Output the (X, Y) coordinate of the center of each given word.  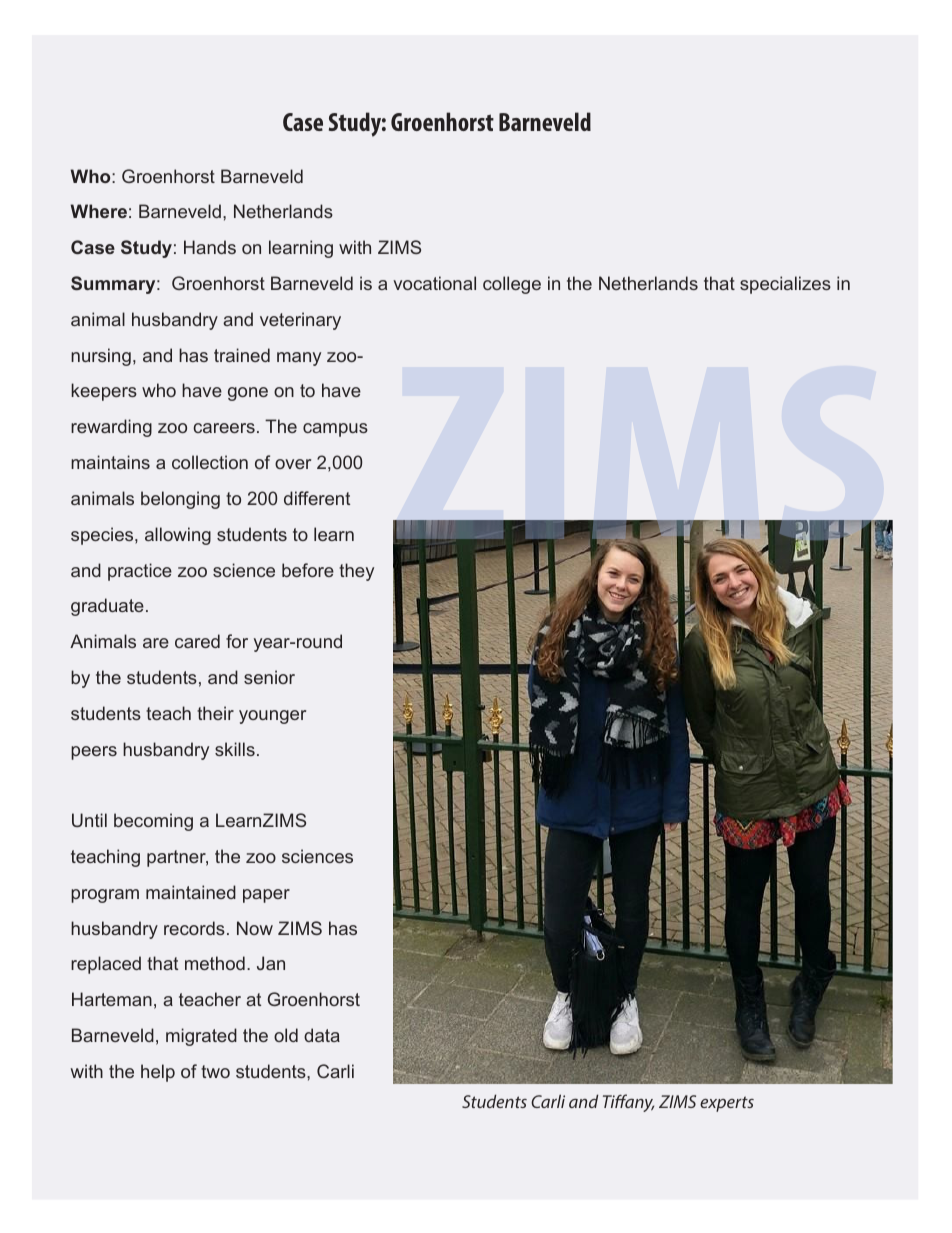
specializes (785, 285)
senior (269, 677)
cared (197, 641)
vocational (434, 283)
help (158, 1073)
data (322, 1035)
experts (727, 1104)
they (356, 572)
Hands (210, 247)
